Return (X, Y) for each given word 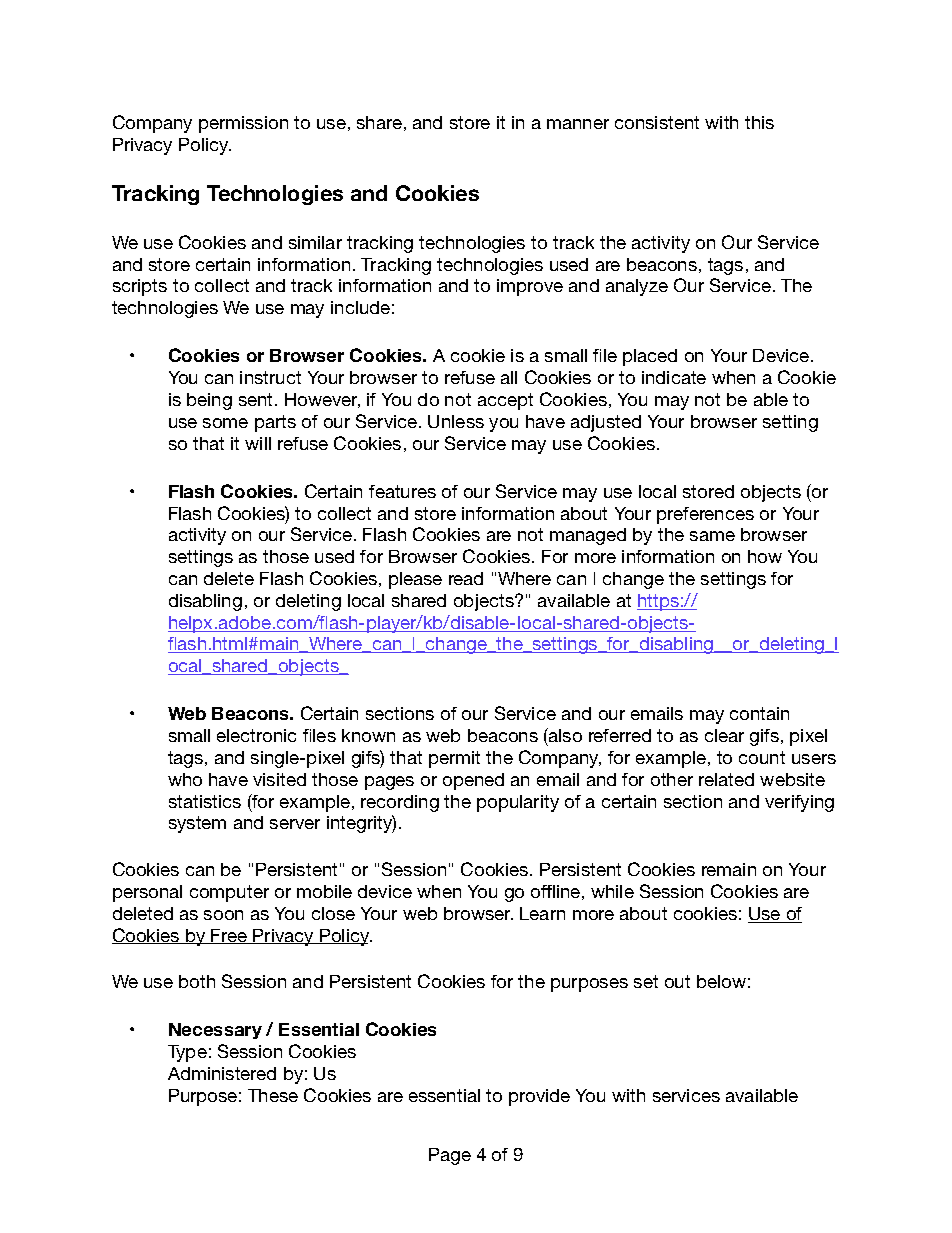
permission (243, 124)
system (197, 824)
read (466, 578)
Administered (222, 1073)
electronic (256, 735)
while (612, 891)
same (712, 536)
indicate (674, 377)
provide (539, 1097)
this (759, 122)
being (209, 401)
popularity (518, 803)
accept (505, 401)
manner (578, 124)
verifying (799, 803)
